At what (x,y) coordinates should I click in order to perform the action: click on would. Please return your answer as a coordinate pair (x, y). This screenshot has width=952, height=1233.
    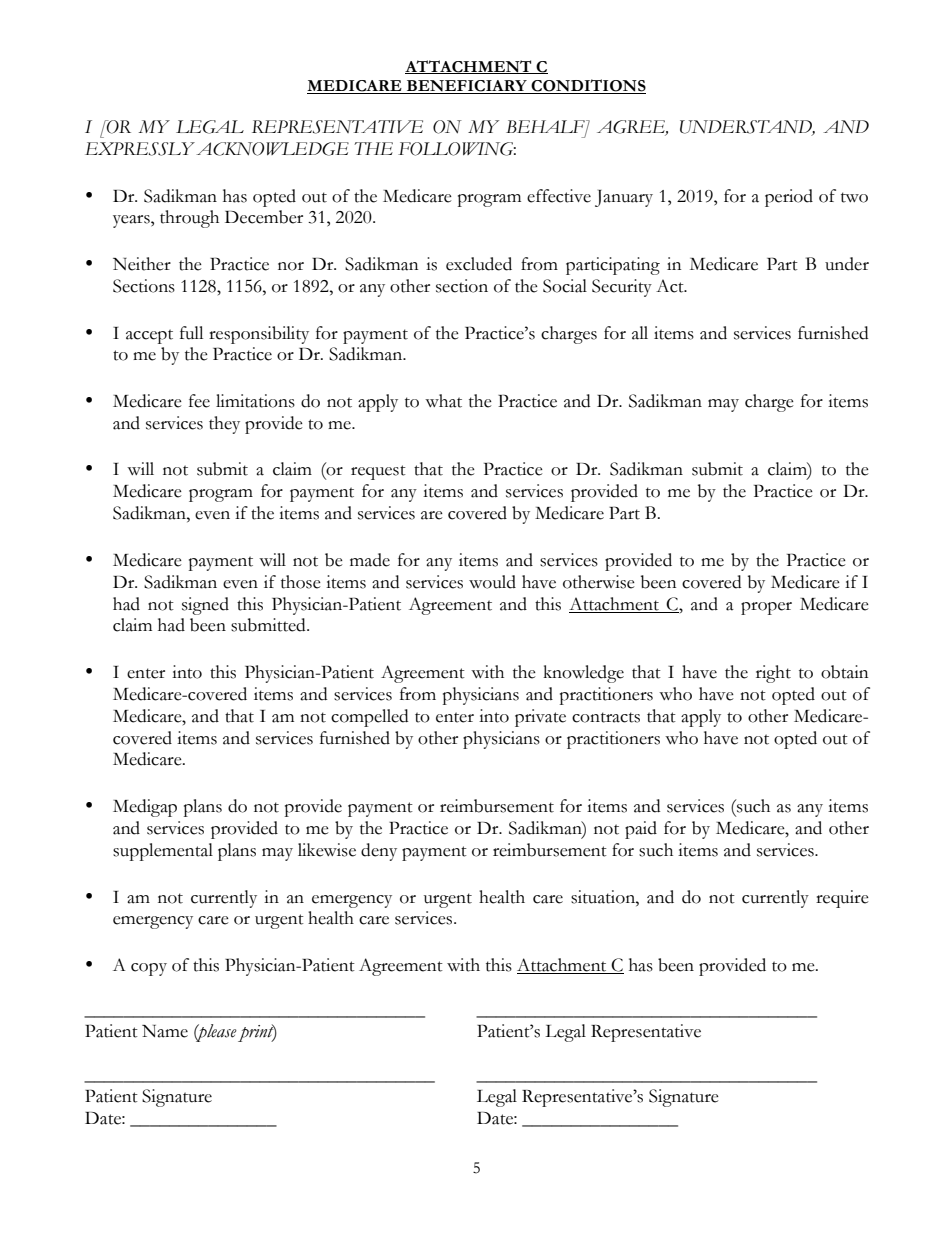
    Looking at the image, I should click on (492, 582).
